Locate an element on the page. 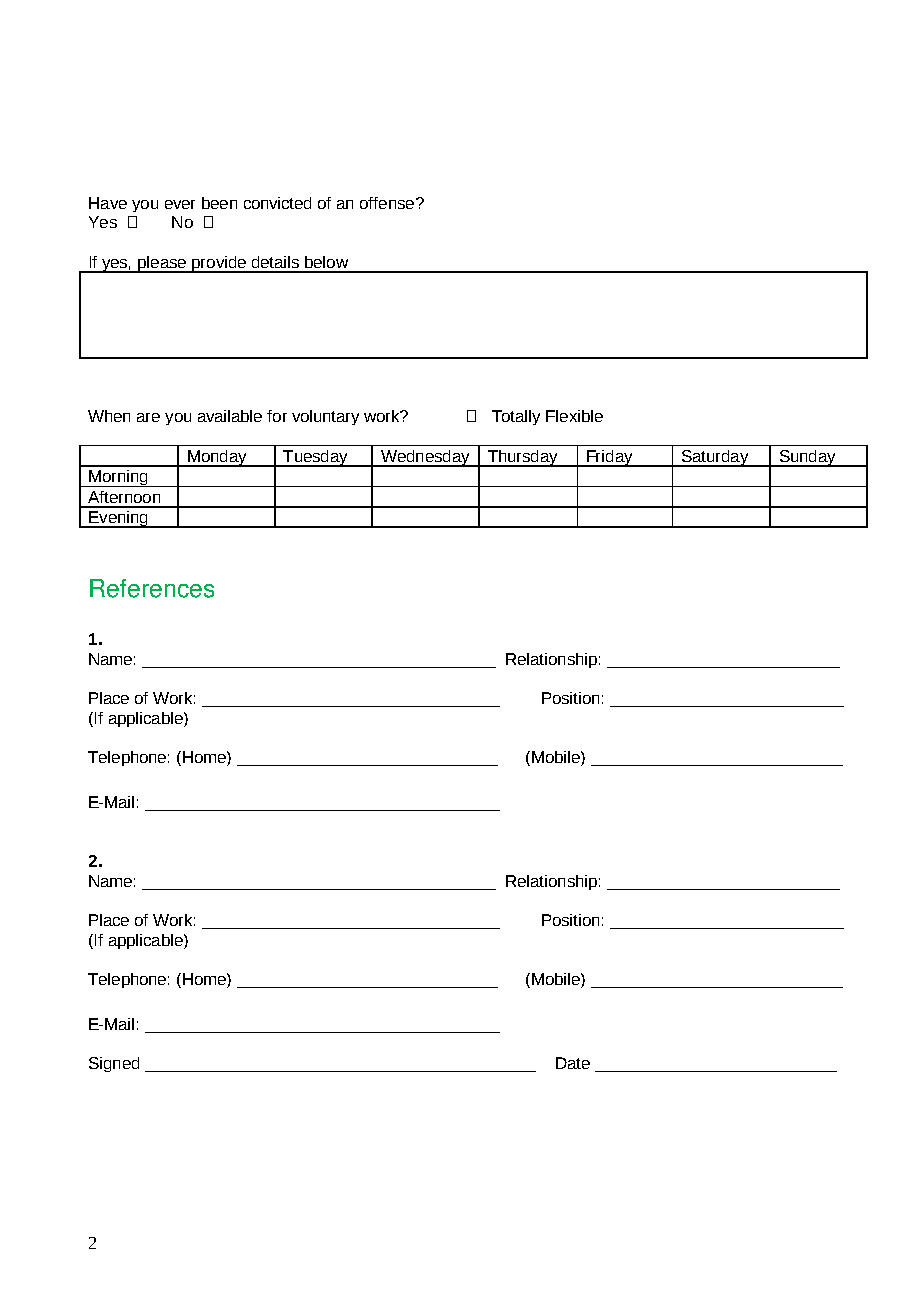  Sunday is located at coordinates (807, 458).
